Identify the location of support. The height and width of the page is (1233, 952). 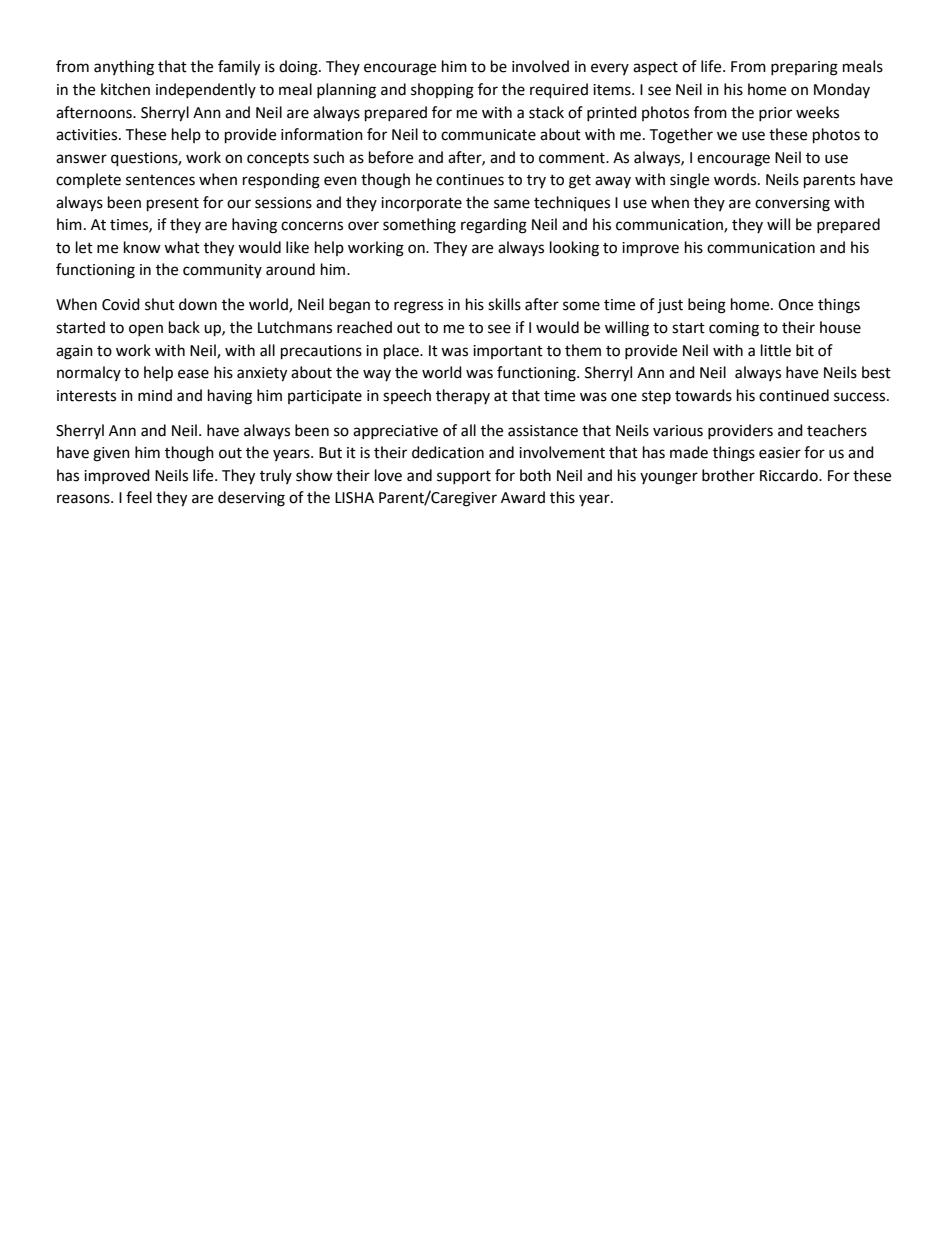
(464, 477).
